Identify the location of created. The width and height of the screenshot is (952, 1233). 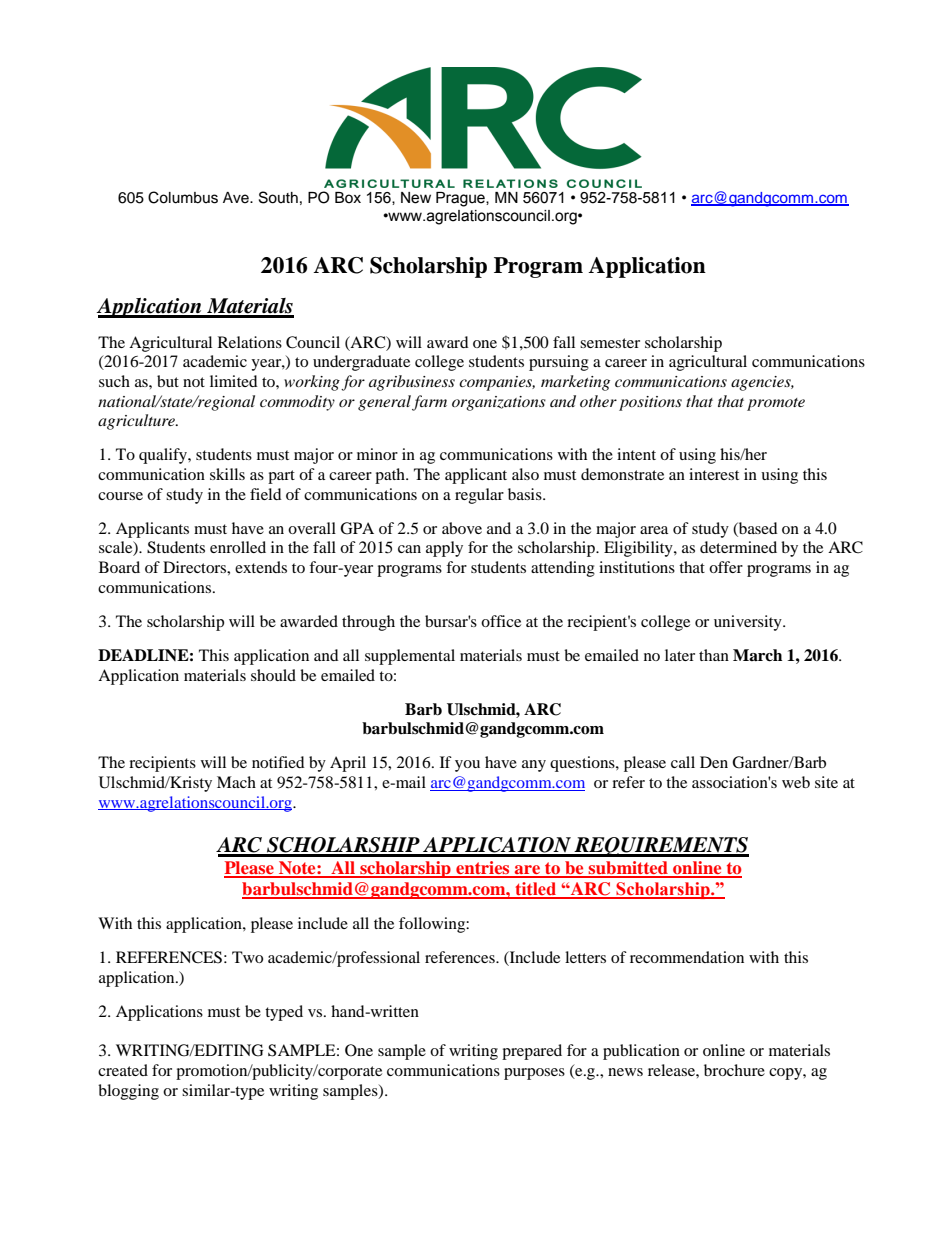
(123, 1070).
